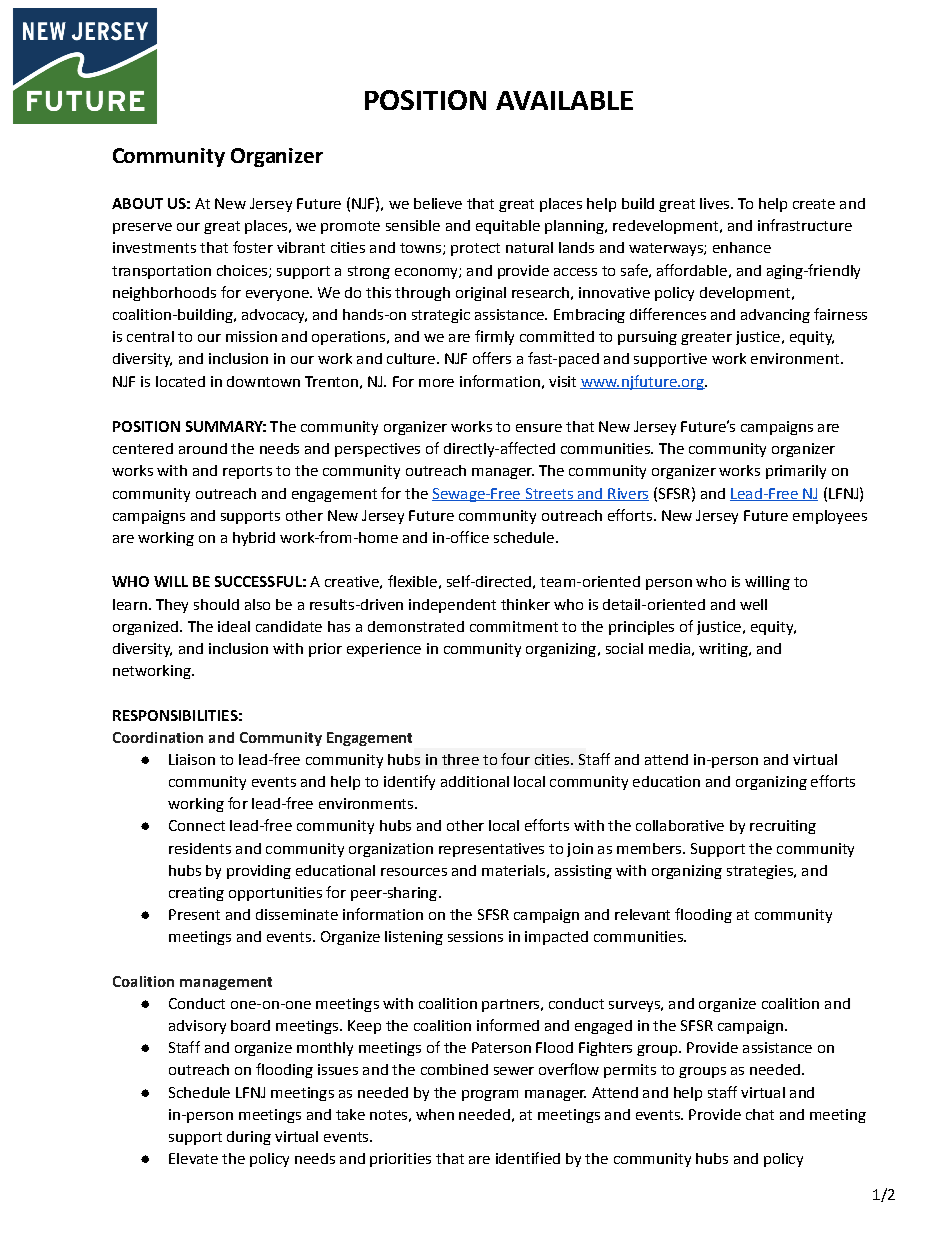 This image has height=1233, width=952. I want to click on commitment, so click(514, 626).
